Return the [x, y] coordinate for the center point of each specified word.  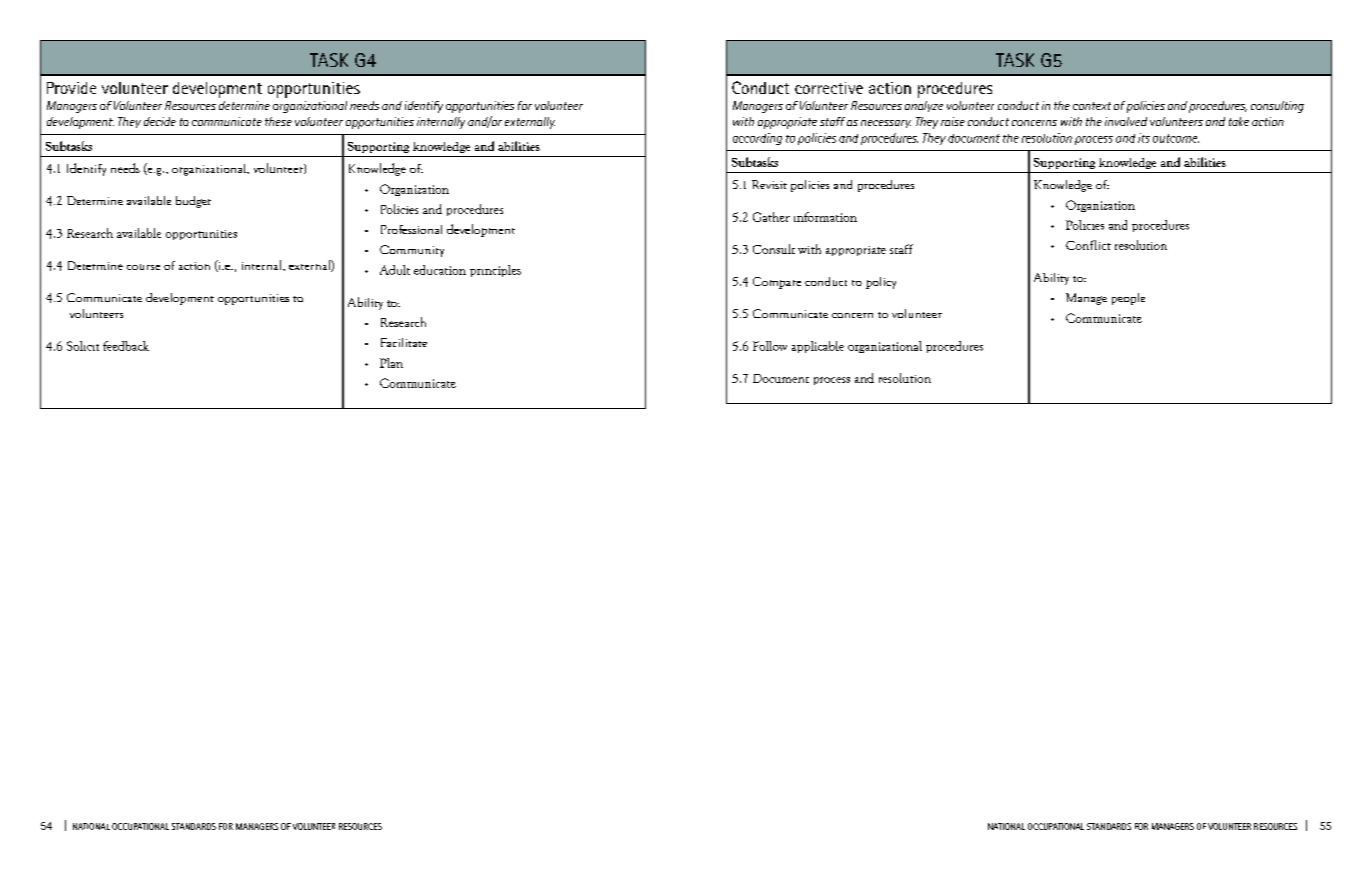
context [1092, 106]
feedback [126, 346]
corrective [829, 88]
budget [193, 202]
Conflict [1088, 245]
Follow [770, 346]
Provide [71, 88]
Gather [771, 217]
